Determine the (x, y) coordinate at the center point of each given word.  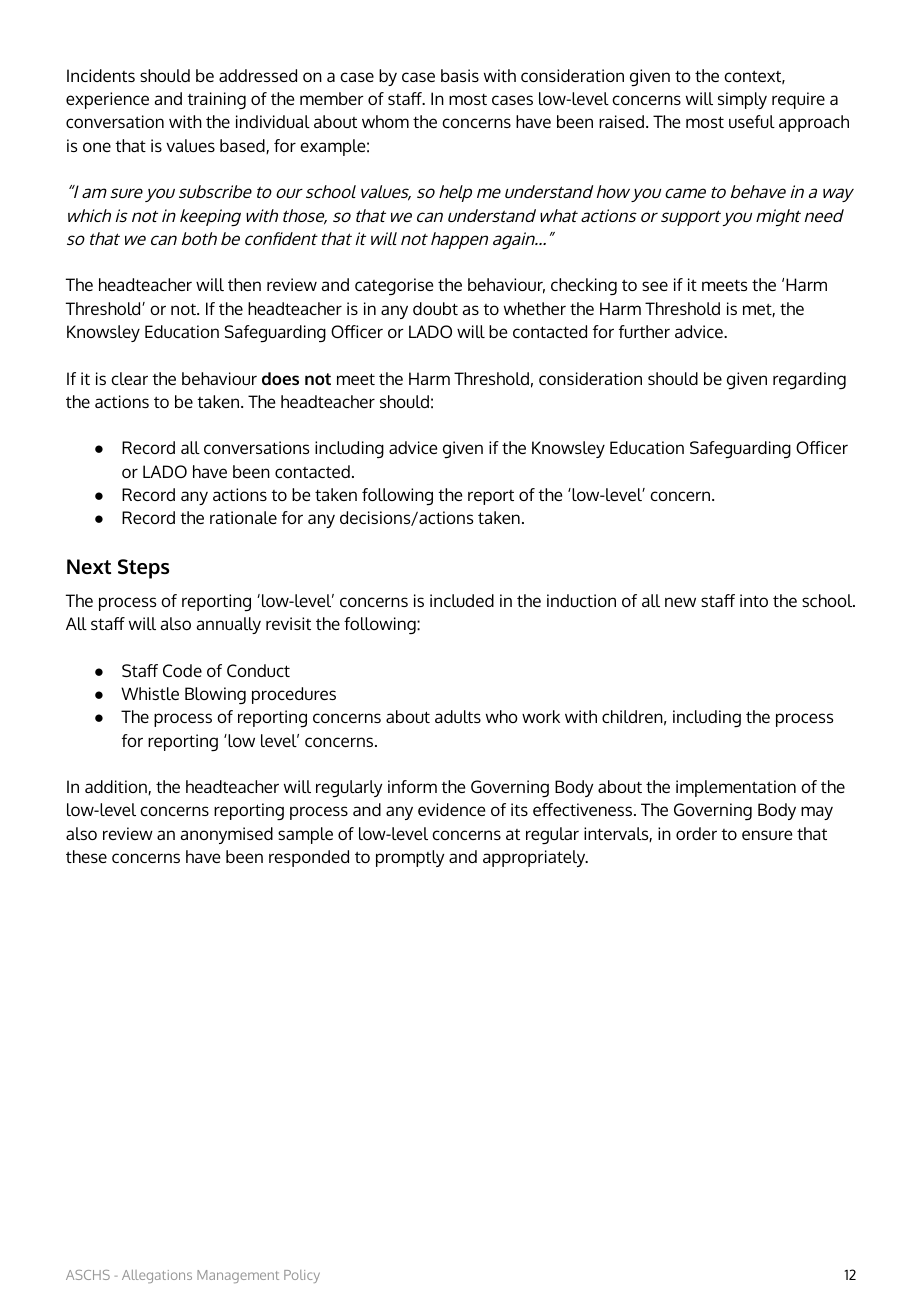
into (754, 600)
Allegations (157, 1276)
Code (182, 670)
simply (742, 100)
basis (460, 75)
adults (458, 716)
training (216, 100)
